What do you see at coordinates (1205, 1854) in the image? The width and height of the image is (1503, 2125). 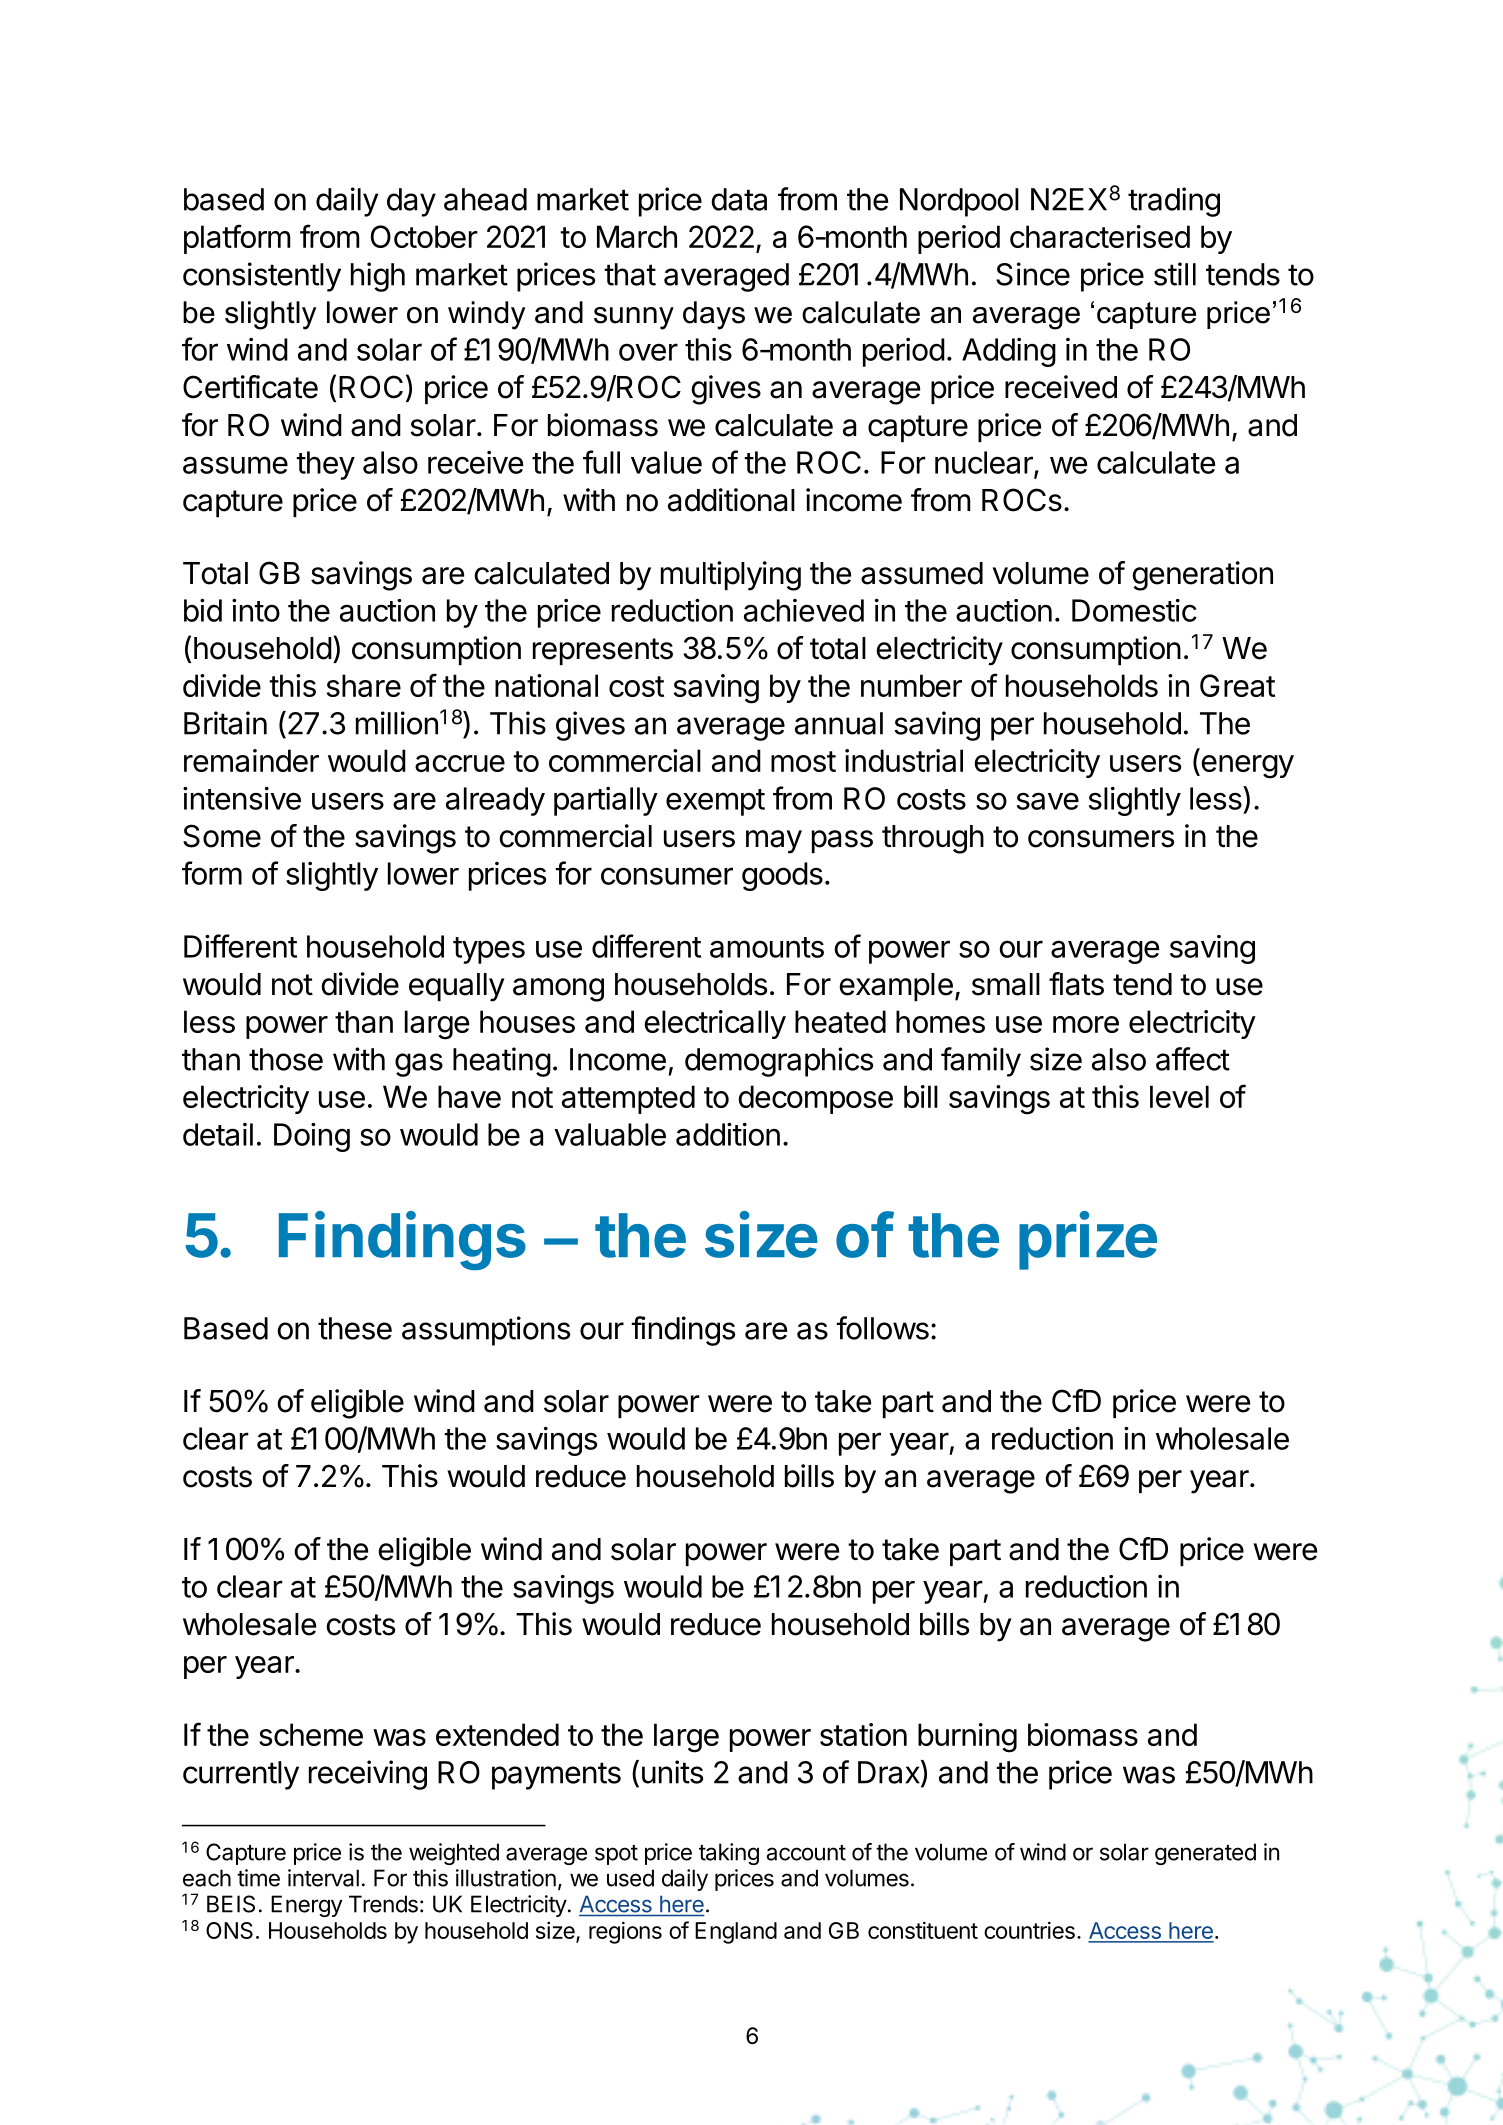 I see `generated` at bounding box center [1205, 1854].
